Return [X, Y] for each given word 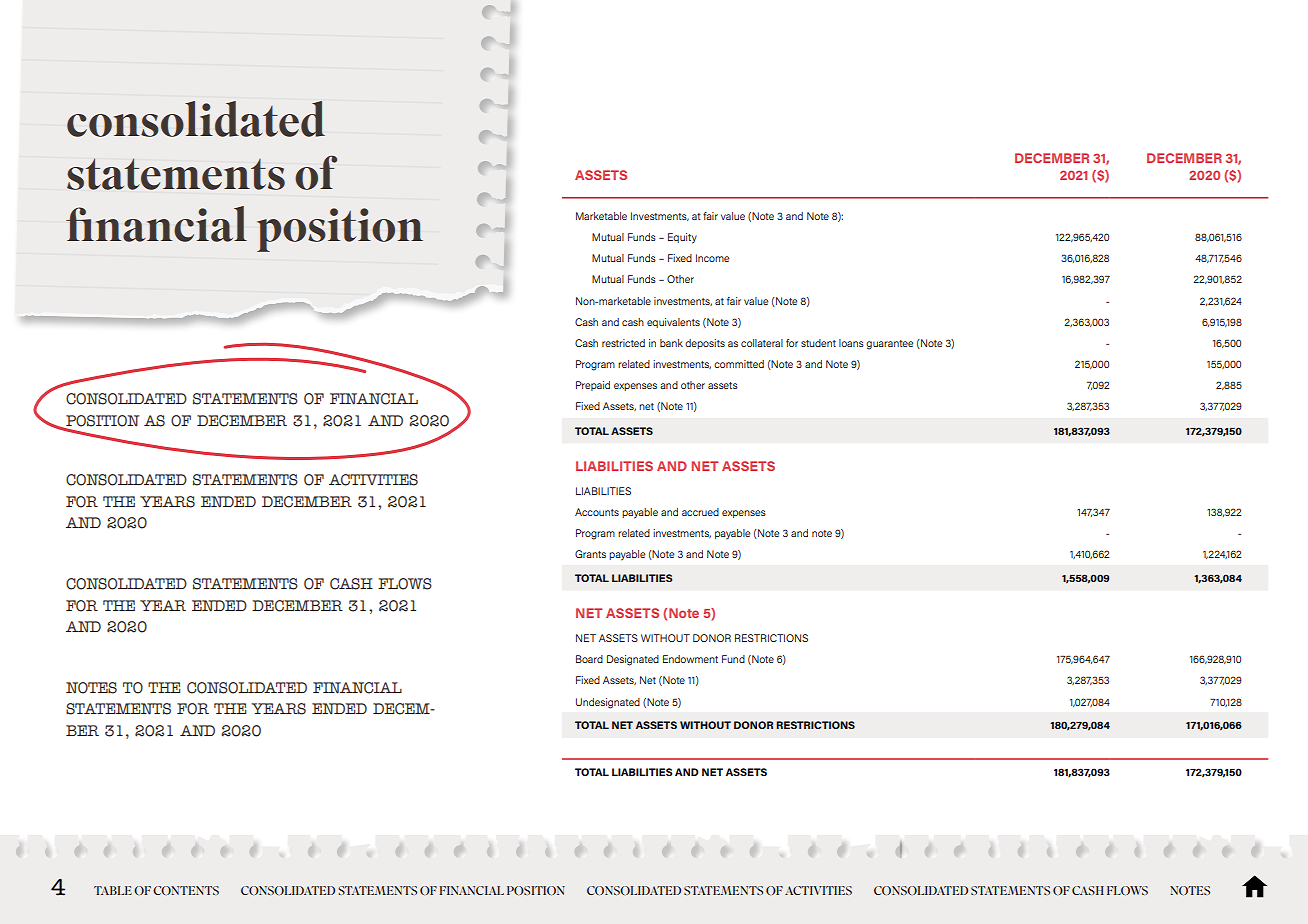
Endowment [690, 659]
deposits [705, 344]
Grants [590, 554]
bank [671, 343]
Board [589, 659]
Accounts [597, 512]
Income [713, 258]
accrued [700, 512]
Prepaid [593, 386]
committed [739, 364]
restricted [623, 343]
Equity [682, 238]
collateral [762, 343]
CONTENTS [186, 890]
